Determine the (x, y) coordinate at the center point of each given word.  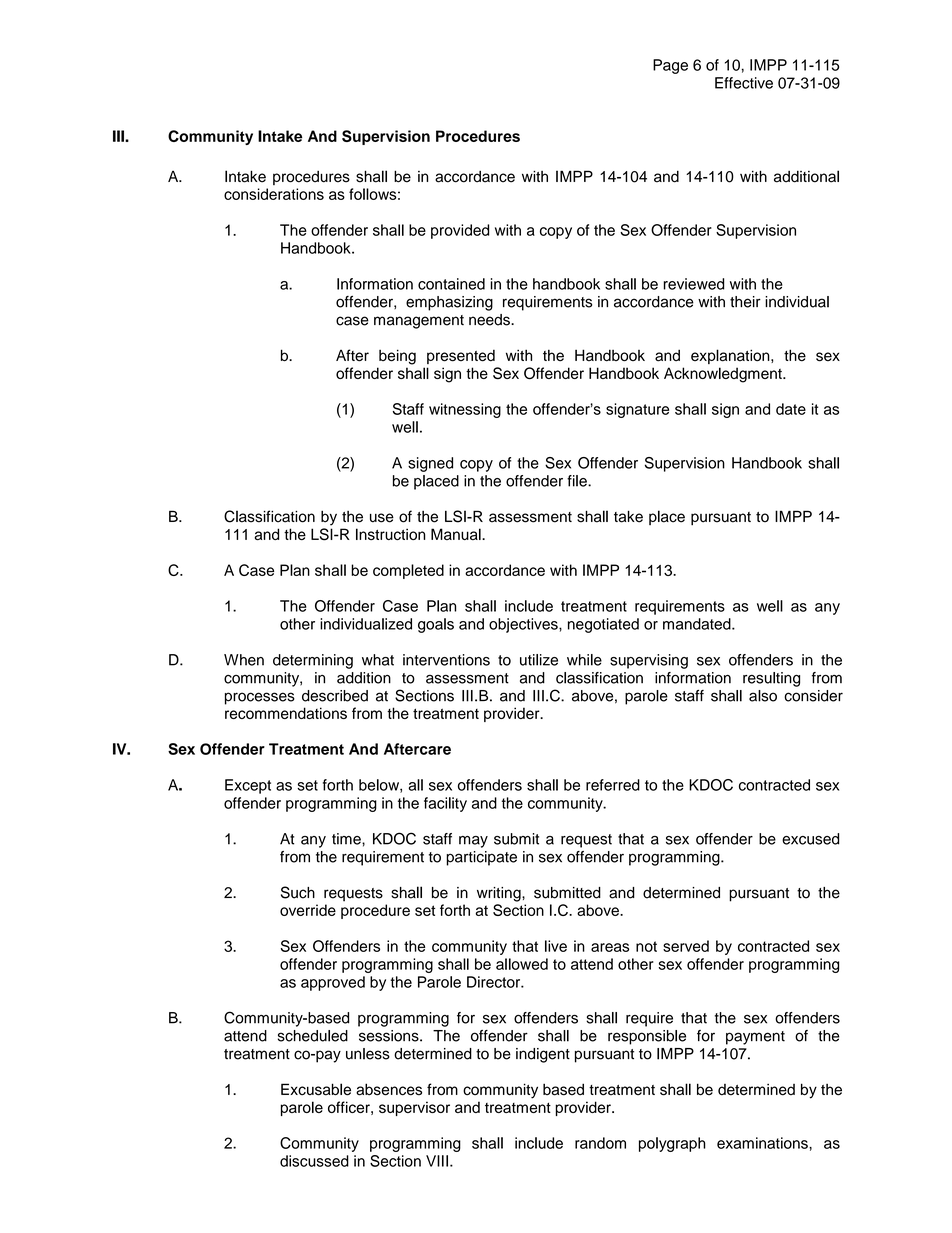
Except (248, 786)
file (578, 481)
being (397, 357)
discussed (314, 1161)
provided (460, 231)
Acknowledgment (724, 375)
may (473, 842)
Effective (744, 83)
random (600, 1143)
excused (810, 839)
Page (670, 66)
